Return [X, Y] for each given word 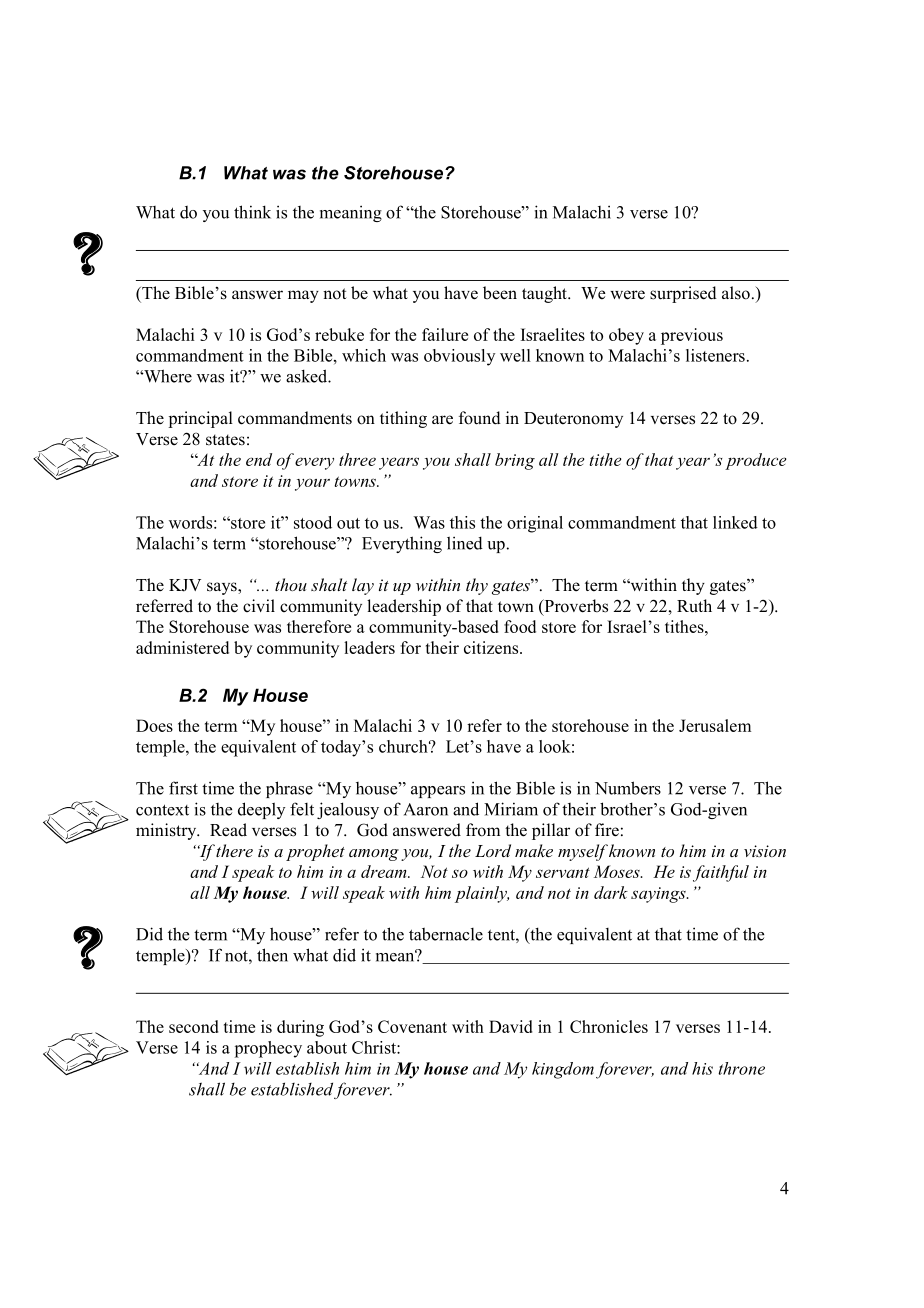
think [252, 212]
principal [200, 419]
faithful [721, 873]
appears [438, 792]
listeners [715, 355]
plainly [482, 894]
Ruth [694, 606]
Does [154, 725]
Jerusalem [715, 725]
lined [465, 543]
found [480, 418]
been [500, 293]
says [223, 588]
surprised [683, 294]
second [193, 1026]
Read [228, 830]
